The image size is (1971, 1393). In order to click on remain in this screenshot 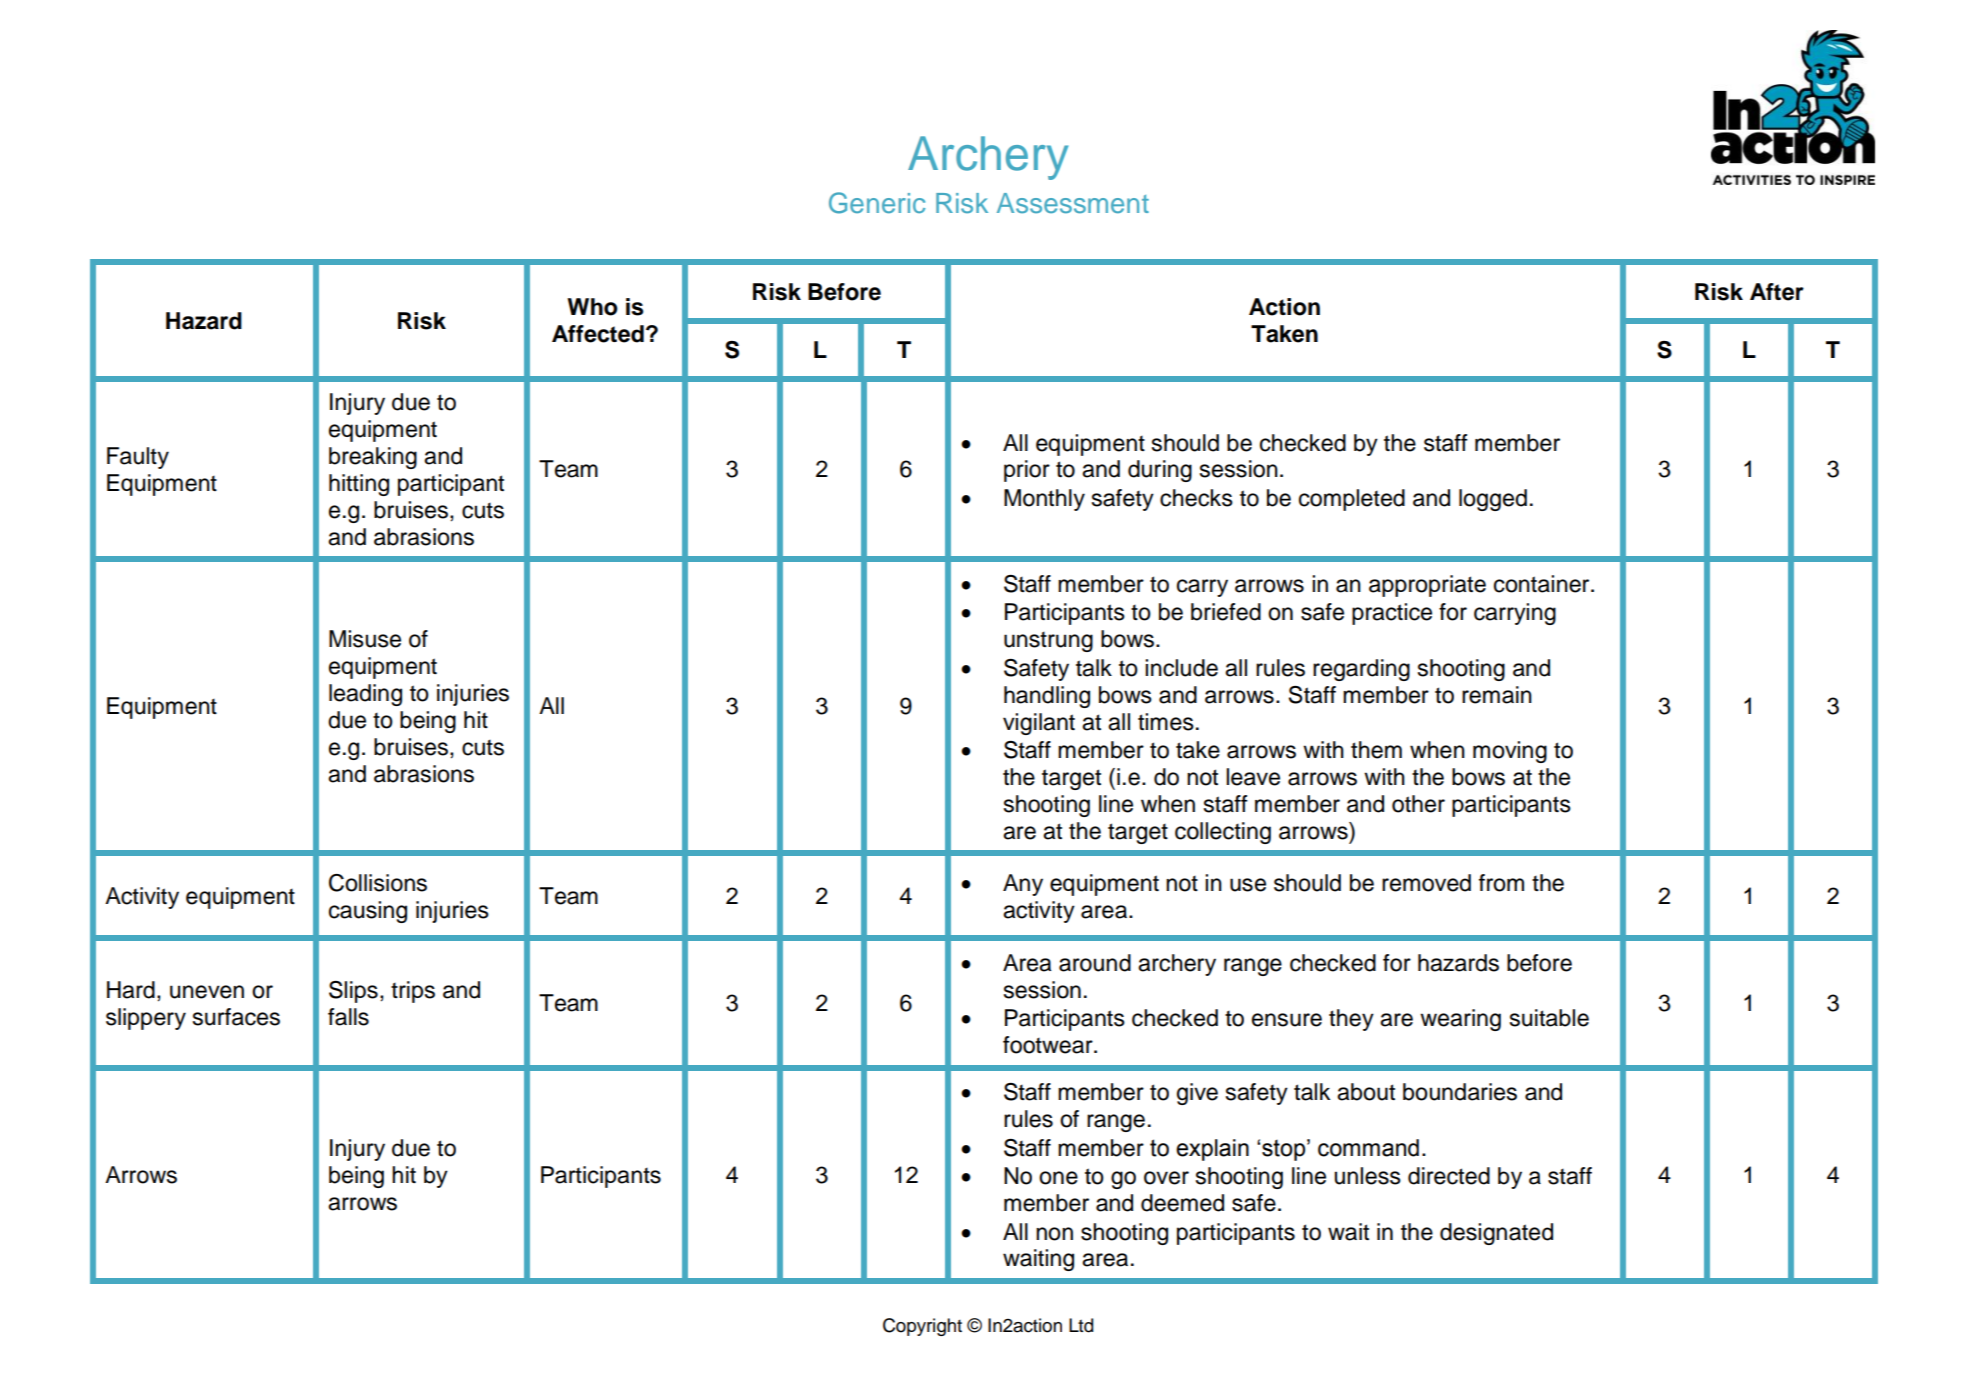, I will do `click(1497, 695)`.
